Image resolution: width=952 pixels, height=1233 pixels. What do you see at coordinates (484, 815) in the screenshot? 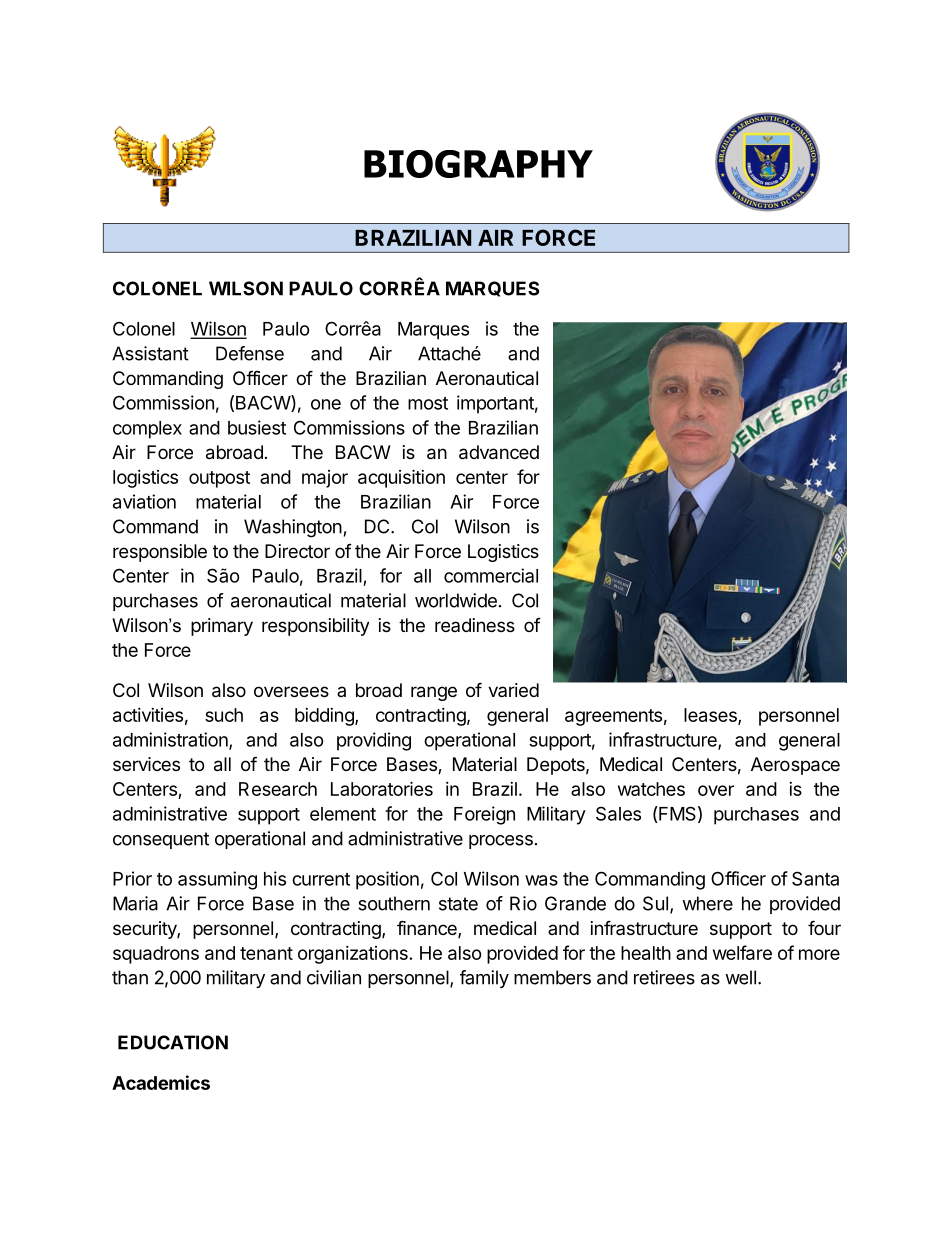
I see `Foreign` at bounding box center [484, 815].
